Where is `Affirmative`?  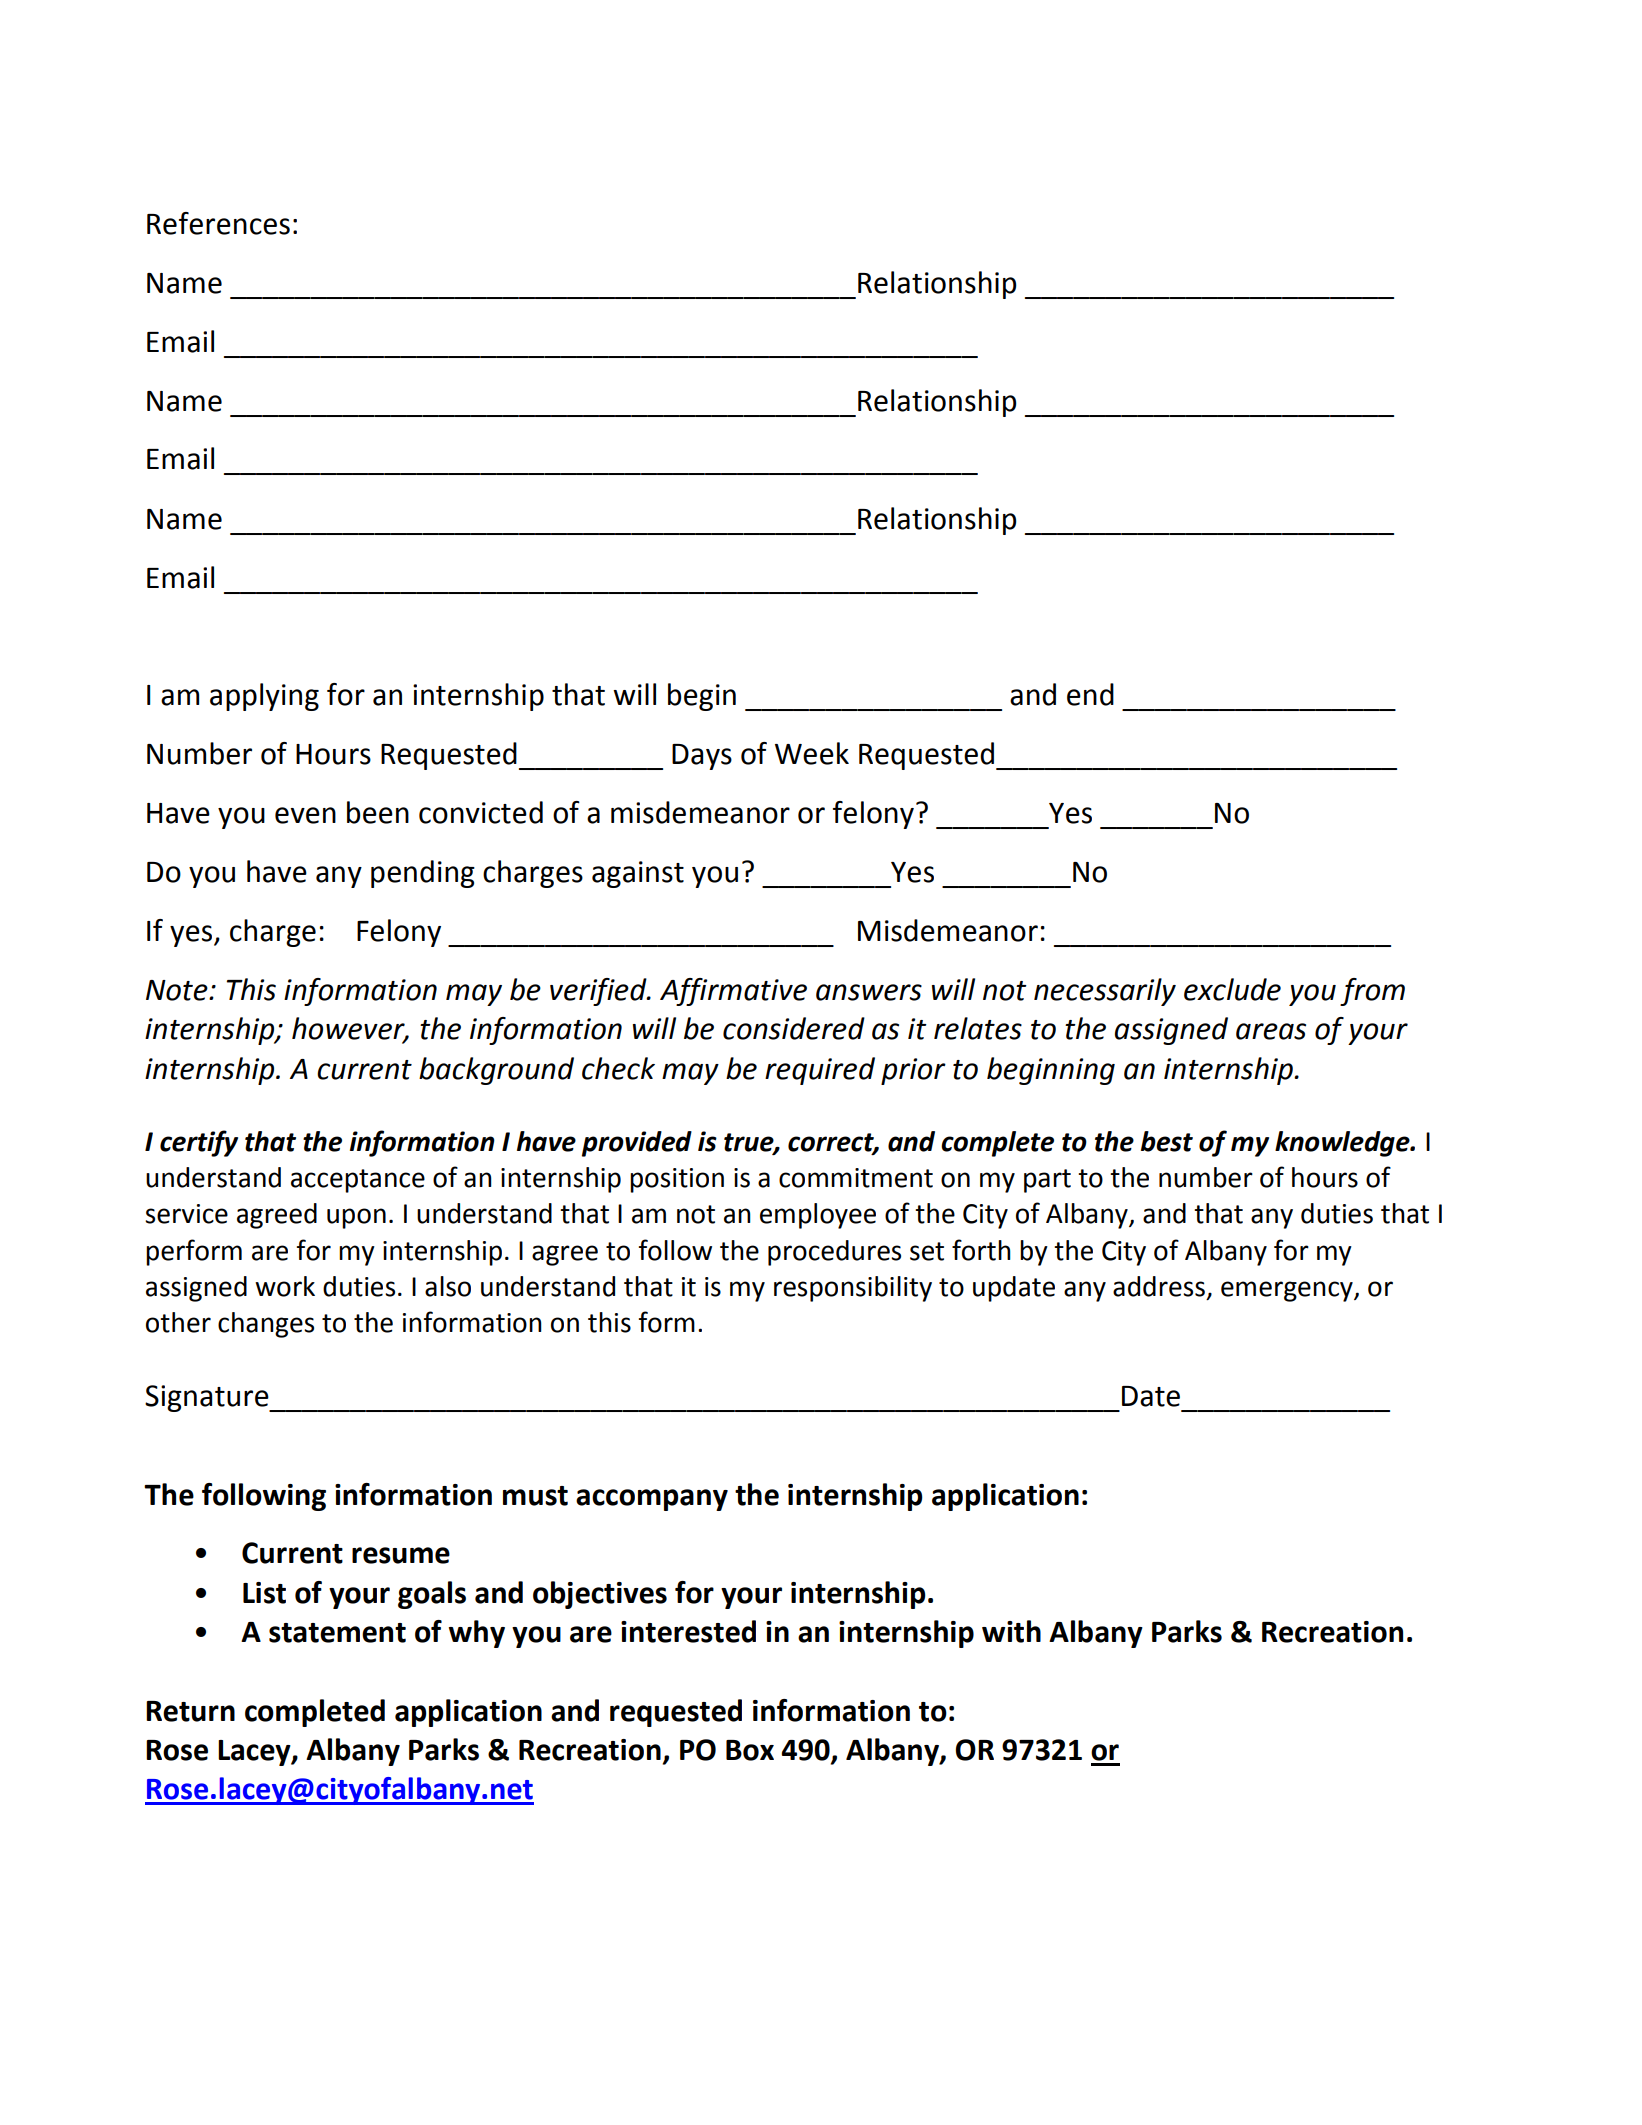
Affirmative is located at coordinates (733, 992).
